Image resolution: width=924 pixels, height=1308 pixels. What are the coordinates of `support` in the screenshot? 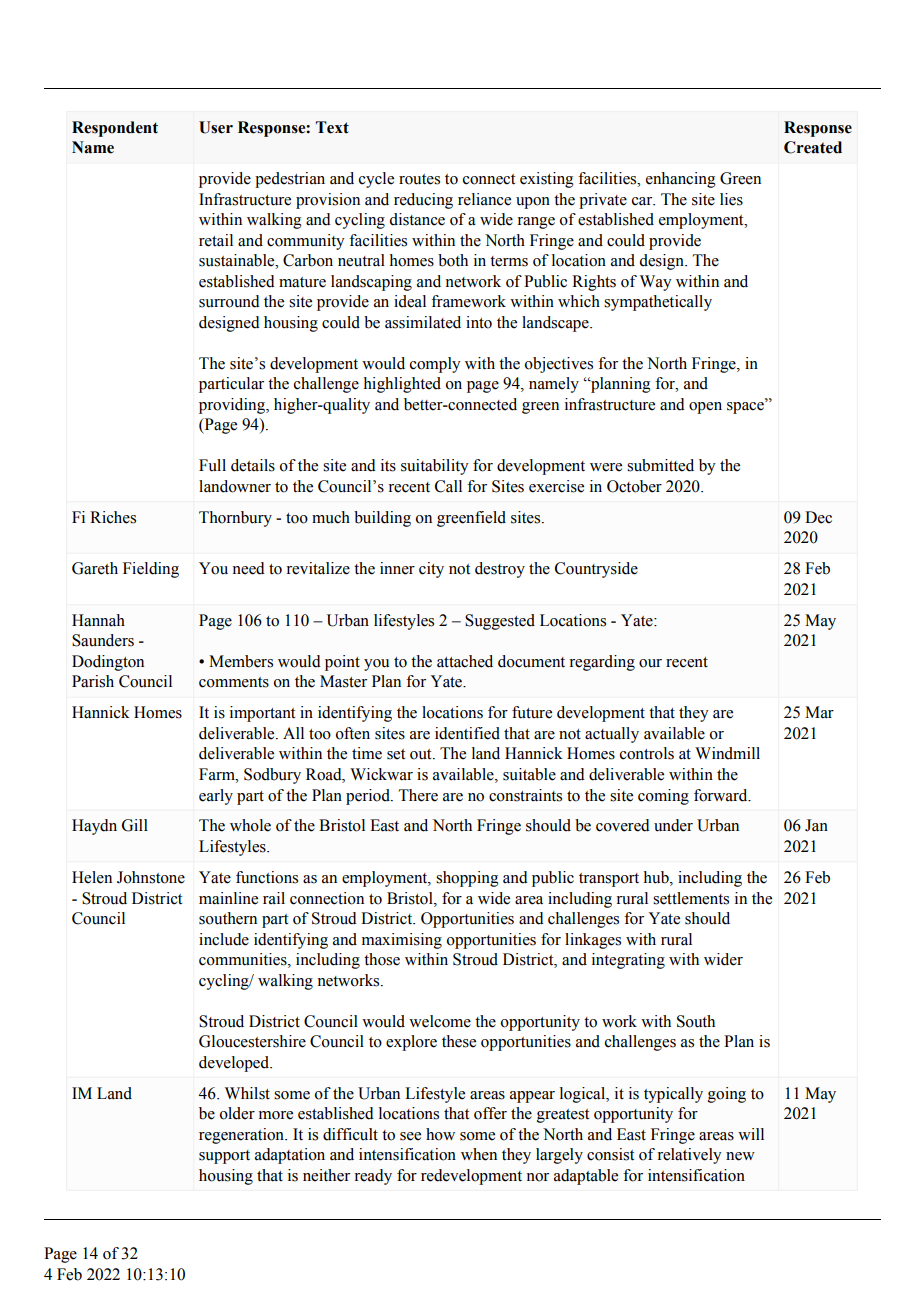 It's located at (224, 1157).
